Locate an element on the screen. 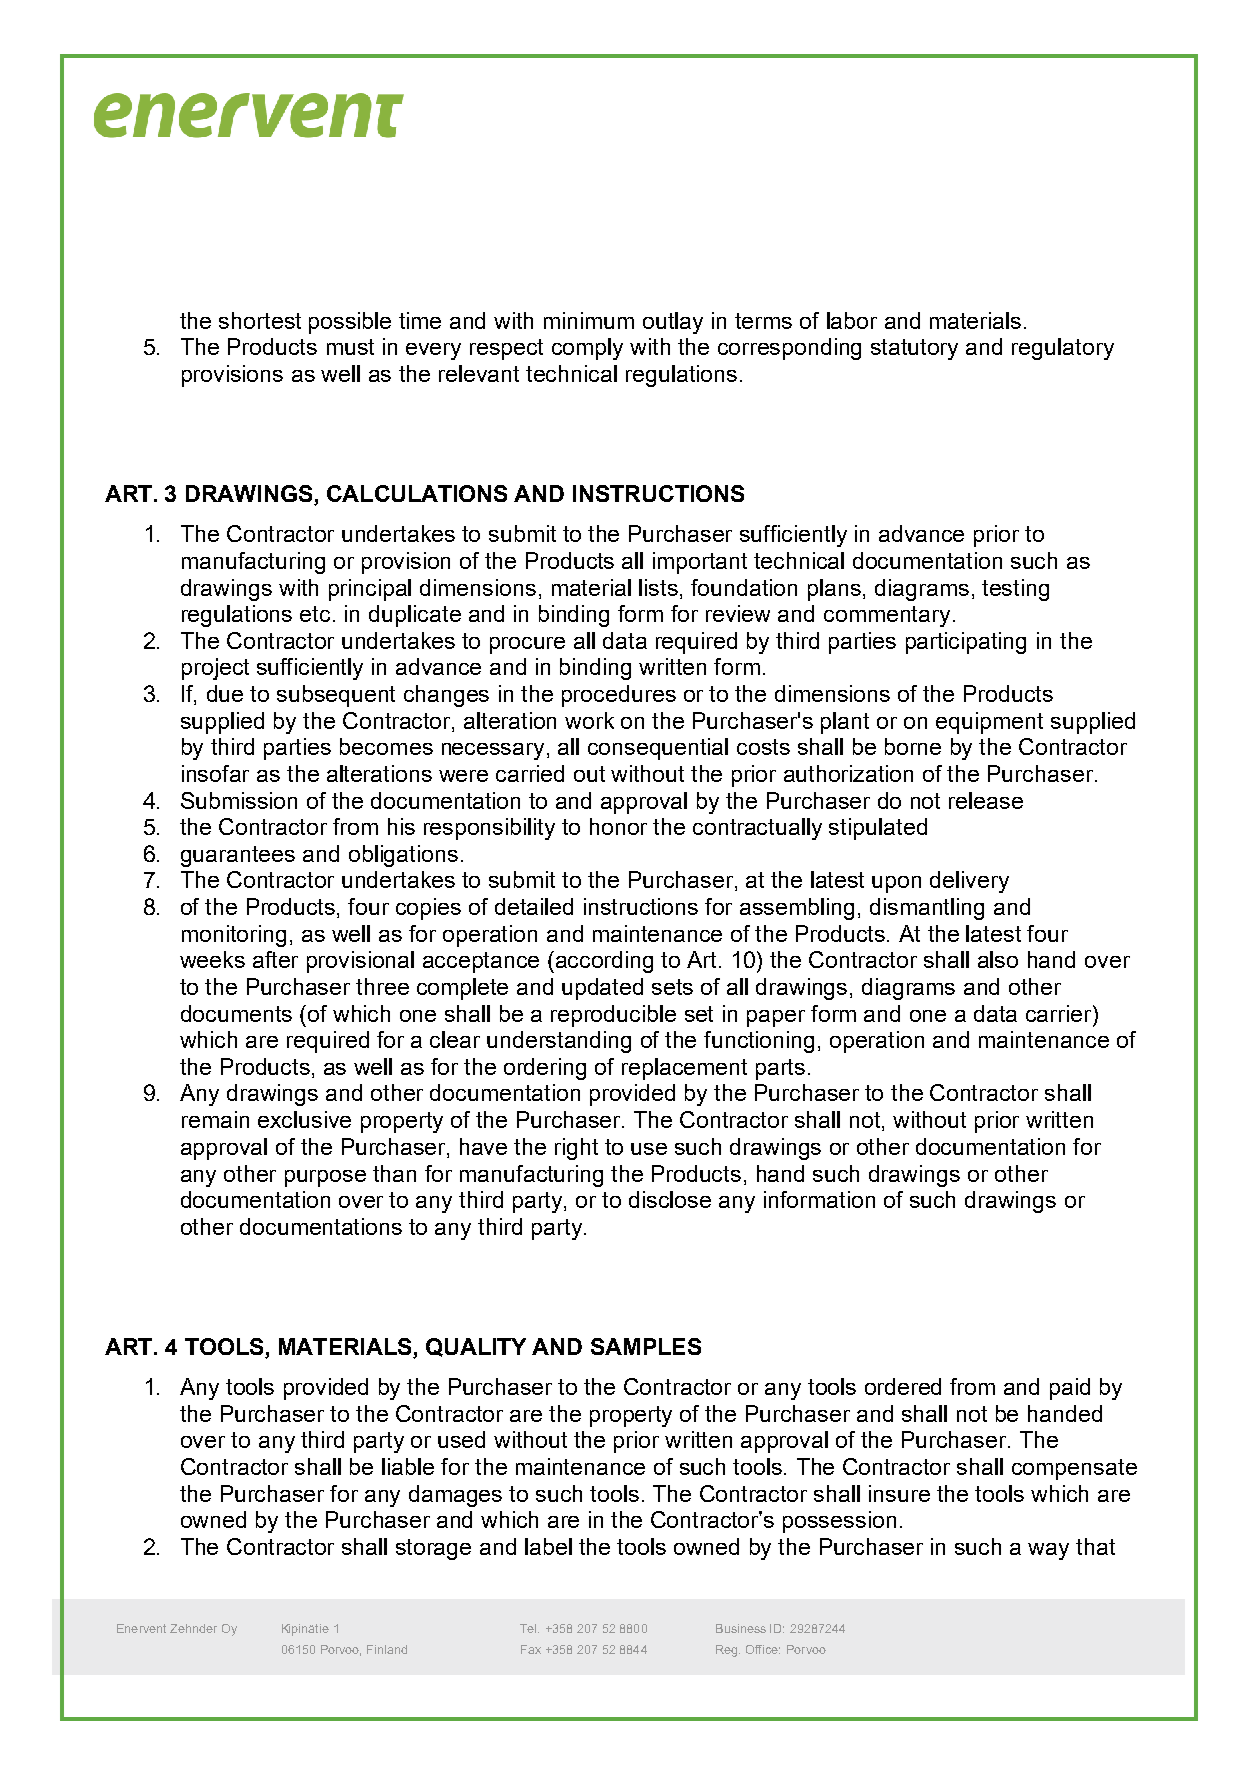  Business is located at coordinates (741, 1628).
